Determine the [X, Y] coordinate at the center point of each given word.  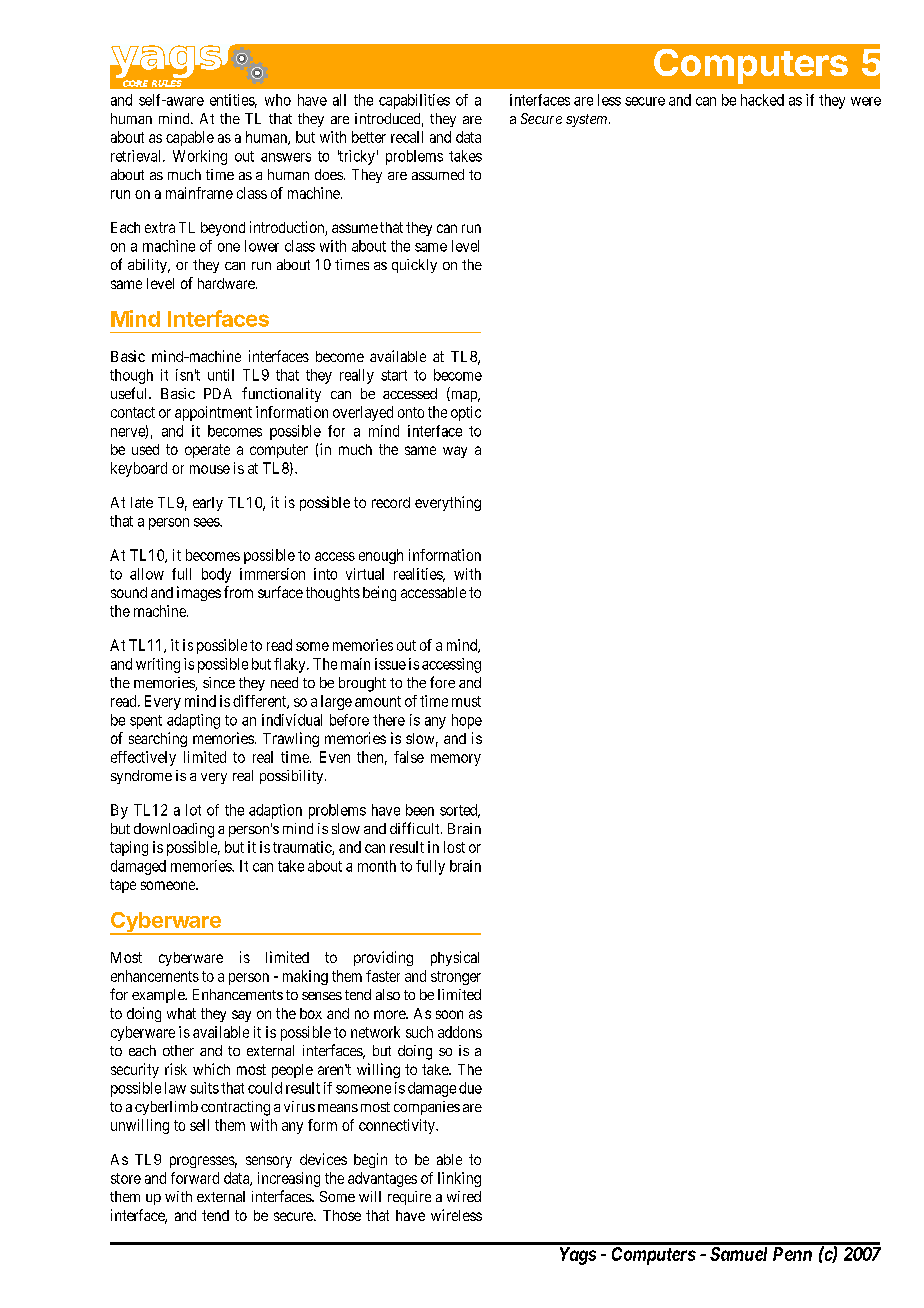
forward [195, 1178]
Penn [792, 1254]
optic [466, 413]
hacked [762, 100]
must [466, 701]
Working [200, 157]
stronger [456, 978]
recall [407, 137]
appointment [213, 413]
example [159, 996]
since [219, 682]
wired [464, 1196]
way [455, 452]
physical [455, 958]
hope [467, 721]
